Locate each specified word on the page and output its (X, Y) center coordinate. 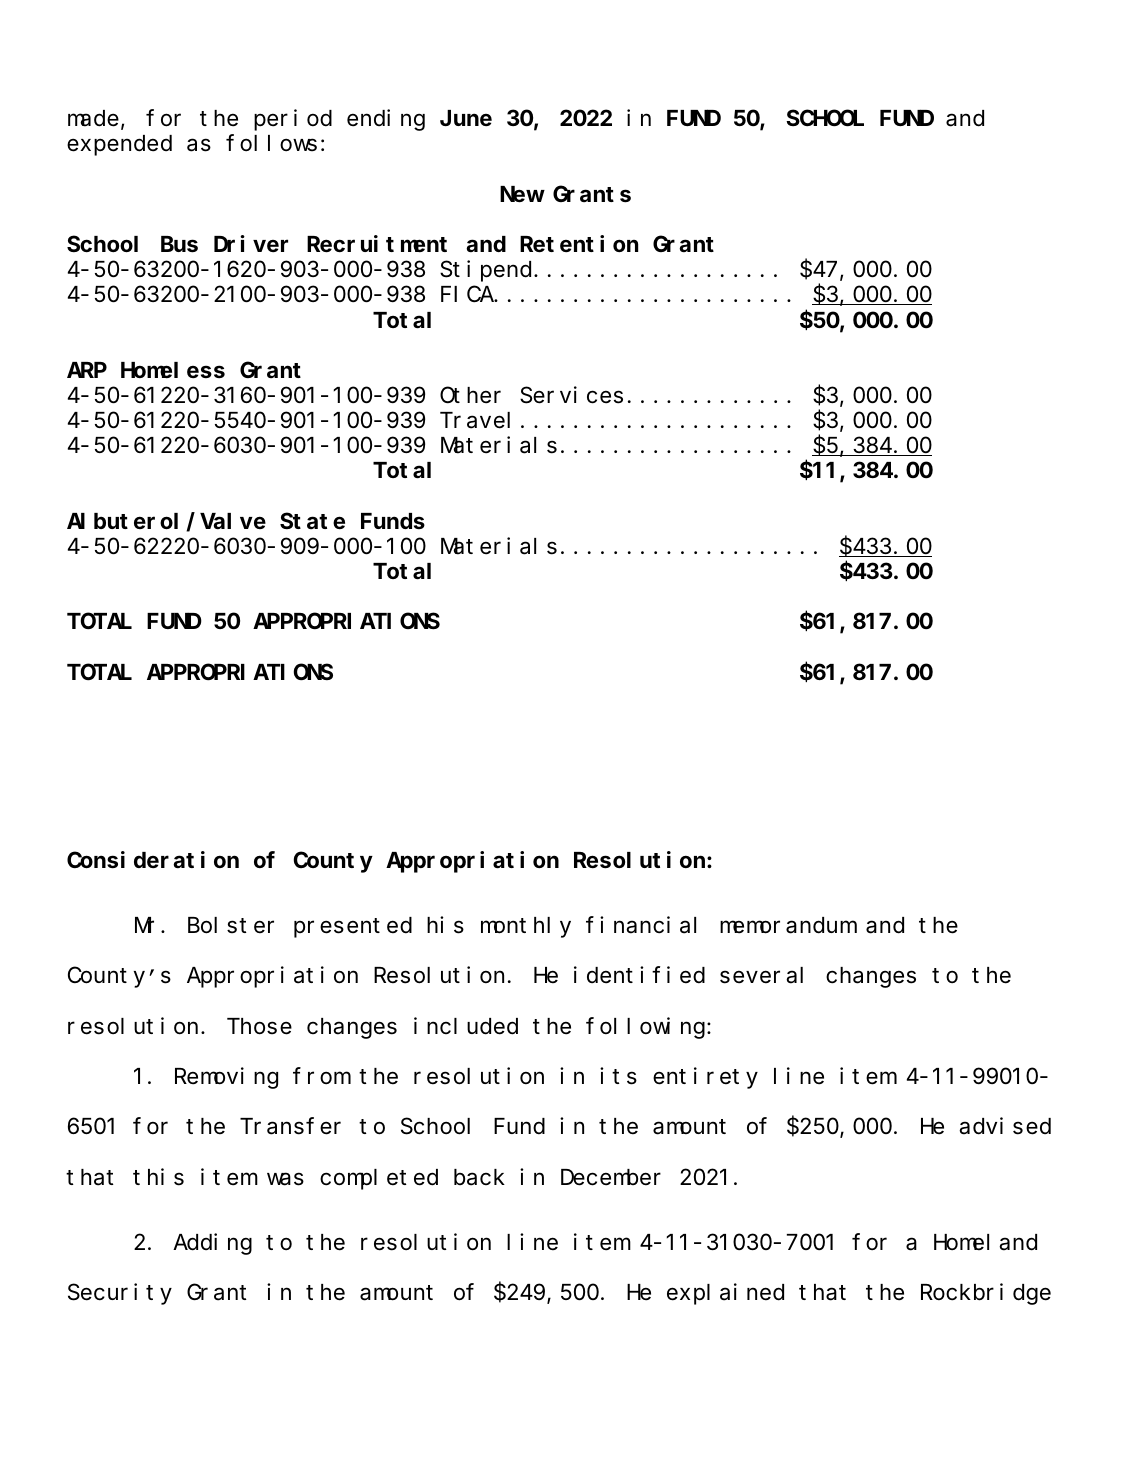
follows (271, 143)
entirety (705, 1078)
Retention (579, 244)
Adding (212, 1244)
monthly (526, 927)
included (466, 1026)
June (466, 119)
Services (571, 395)
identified (639, 975)
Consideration (153, 860)
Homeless (173, 370)
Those (259, 1026)
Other (470, 395)
